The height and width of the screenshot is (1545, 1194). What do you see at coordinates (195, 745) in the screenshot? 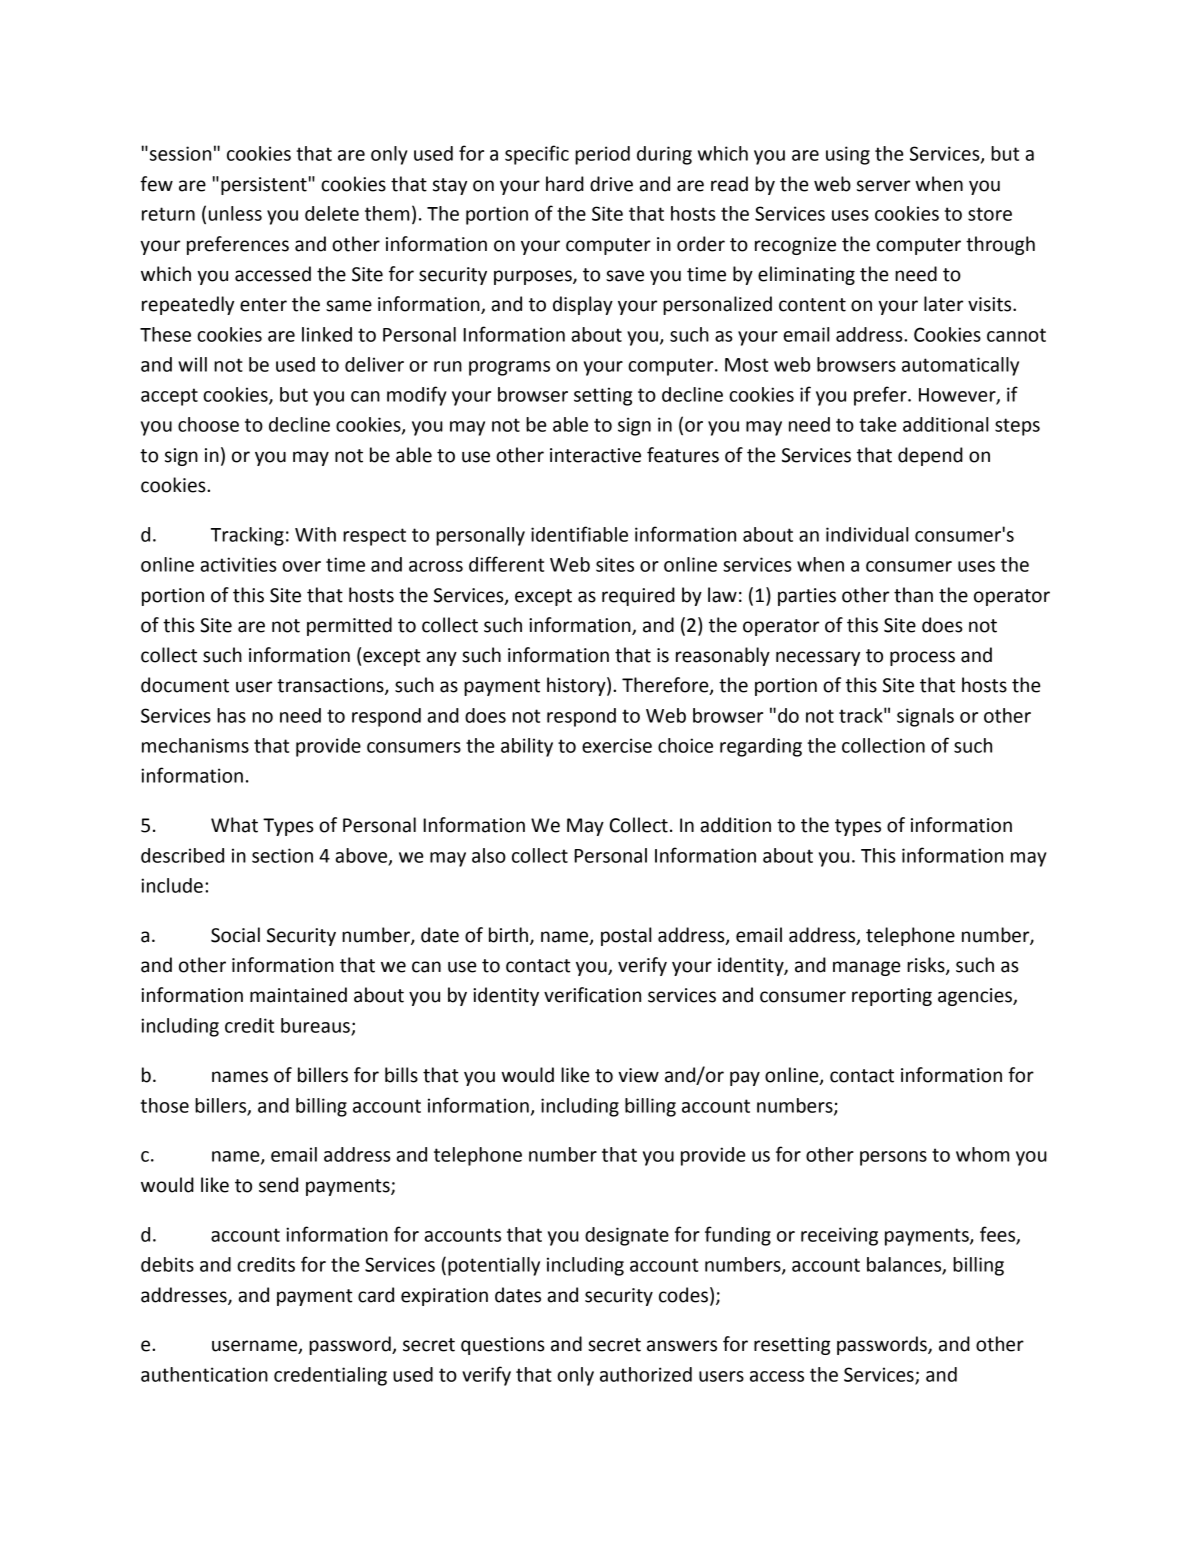
I see `mechanisms` at bounding box center [195, 745].
